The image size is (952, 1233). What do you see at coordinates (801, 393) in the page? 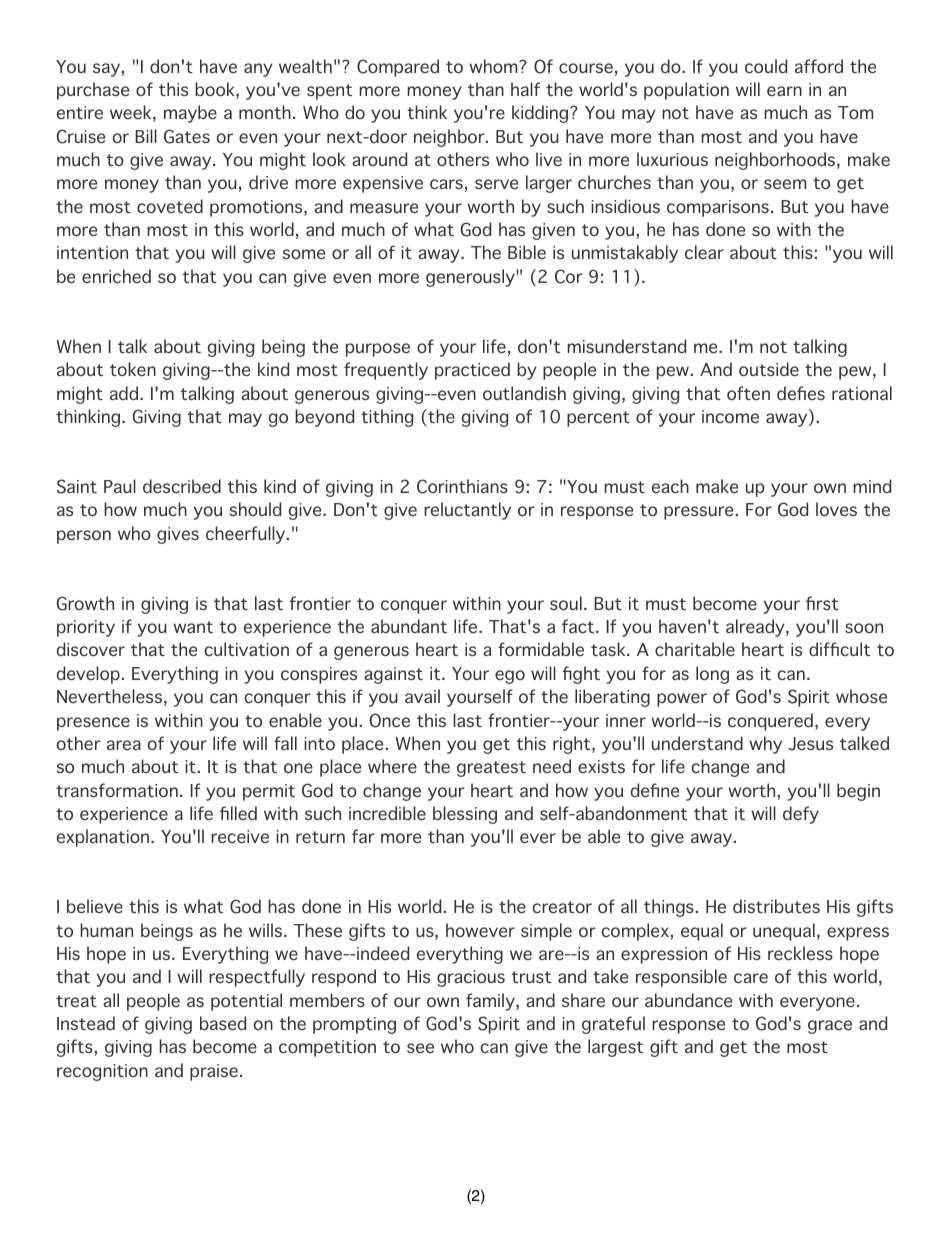
I see `defies` at bounding box center [801, 393].
